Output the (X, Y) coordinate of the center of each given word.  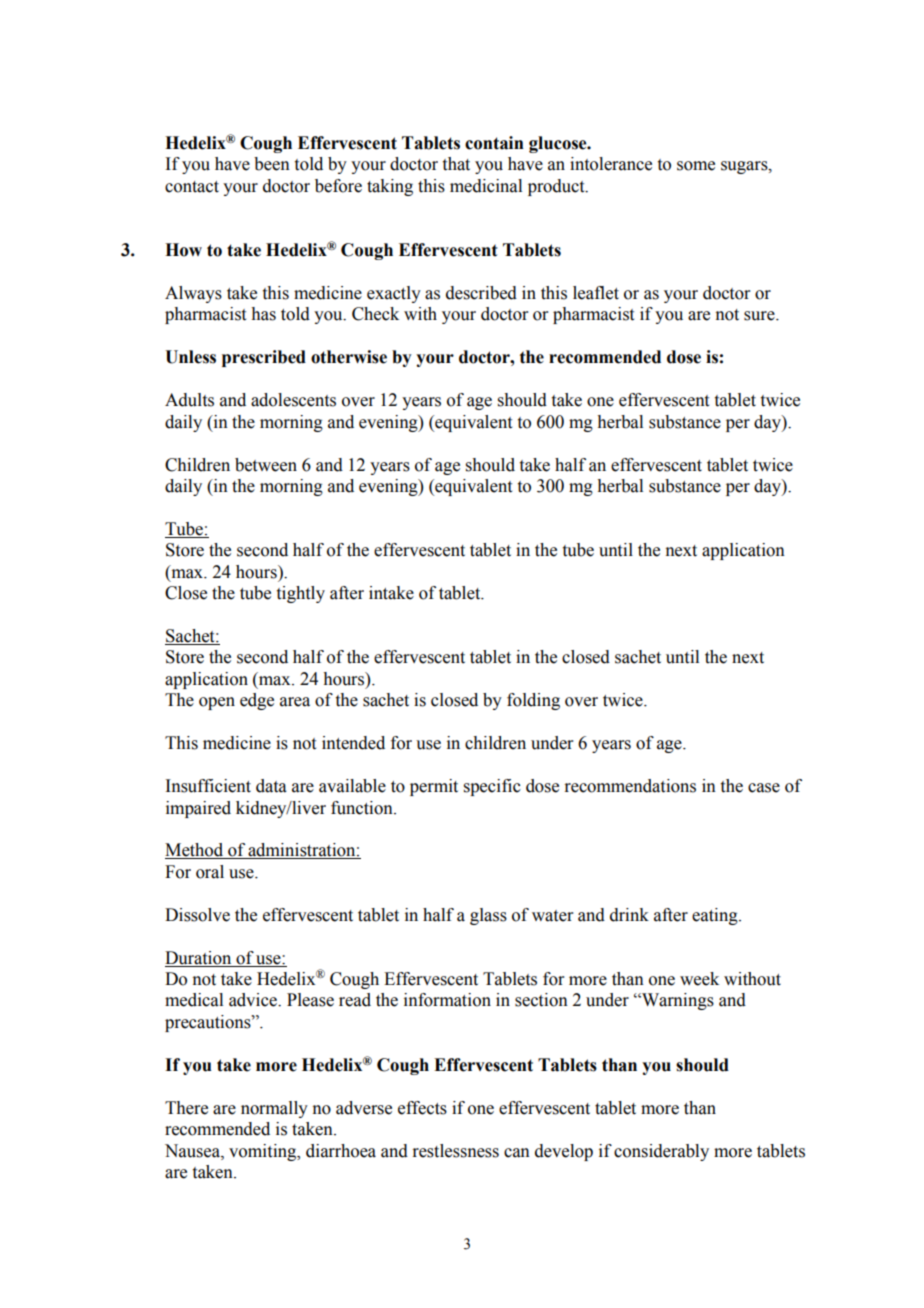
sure (760, 316)
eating (716, 916)
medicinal (486, 186)
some (696, 166)
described (481, 293)
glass (488, 916)
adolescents (293, 400)
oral (210, 872)
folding (533, 701)
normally (274, 1109)
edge (257, 701)
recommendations (630, 786)
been (272, 164)
